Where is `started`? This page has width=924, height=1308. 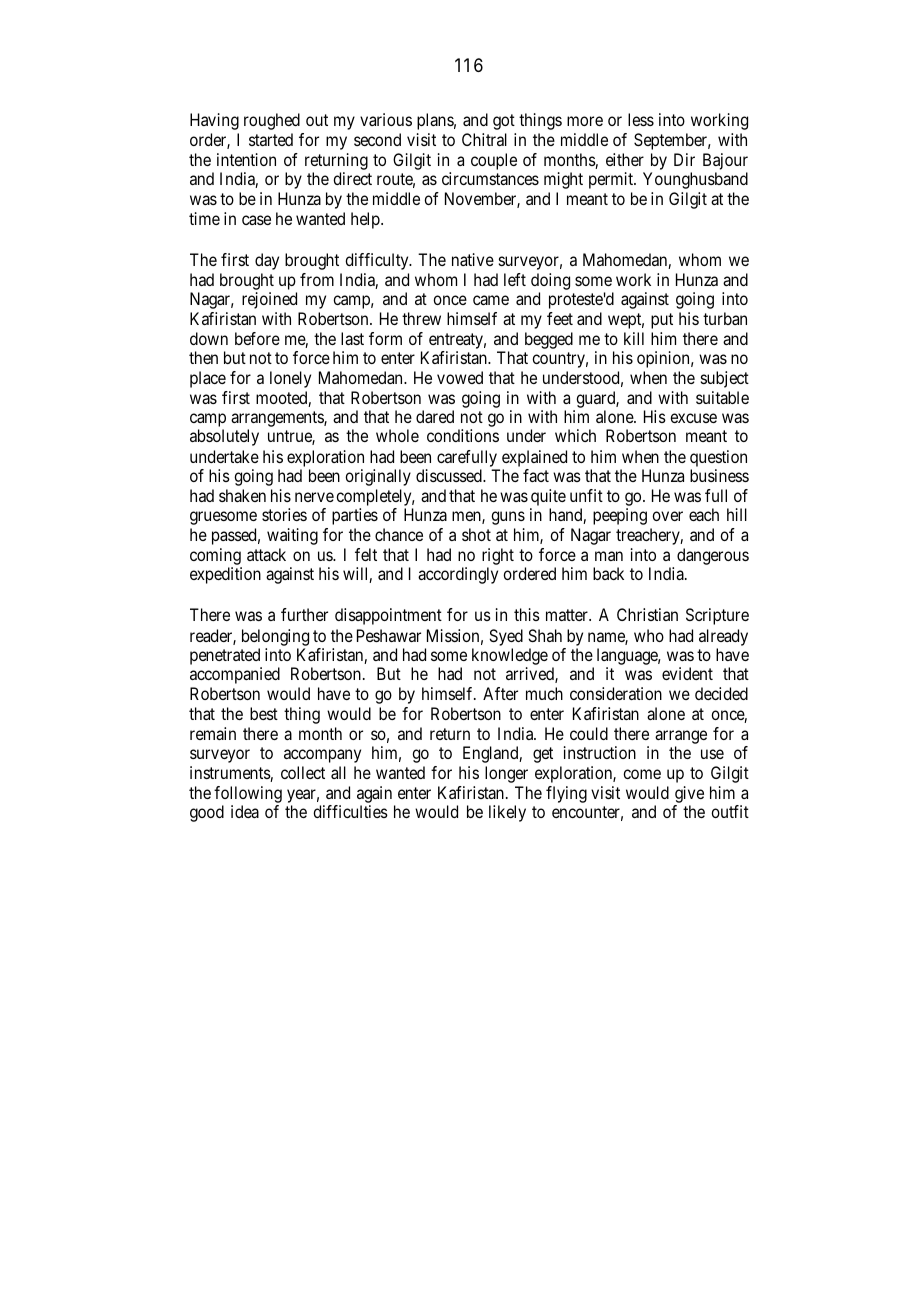 started is located at coordinates (271, 139).
